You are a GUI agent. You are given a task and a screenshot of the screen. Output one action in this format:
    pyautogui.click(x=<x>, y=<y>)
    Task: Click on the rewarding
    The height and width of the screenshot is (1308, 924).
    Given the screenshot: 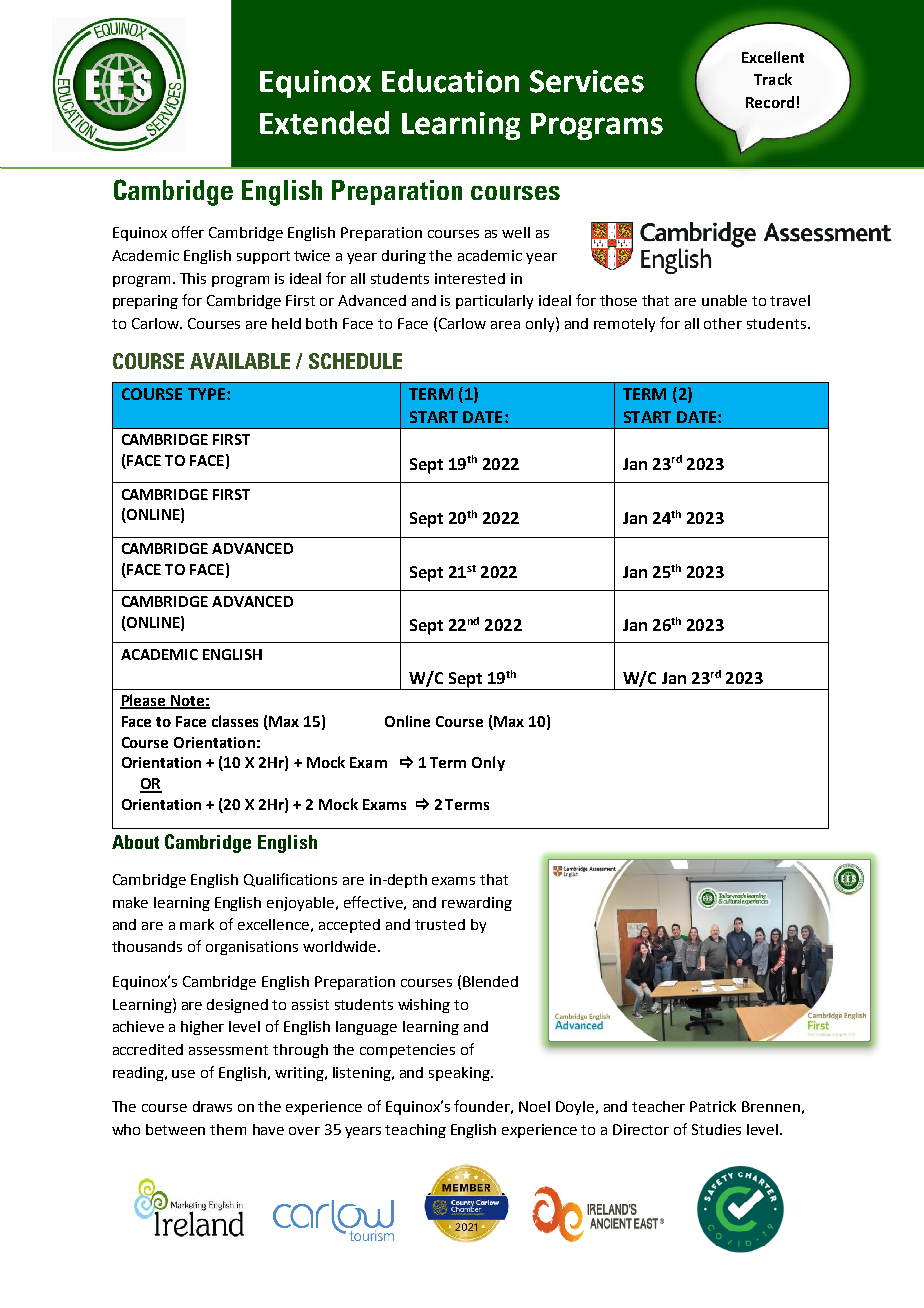 What is the action you would take?
    pyautogui.click(x=477, y=904)
